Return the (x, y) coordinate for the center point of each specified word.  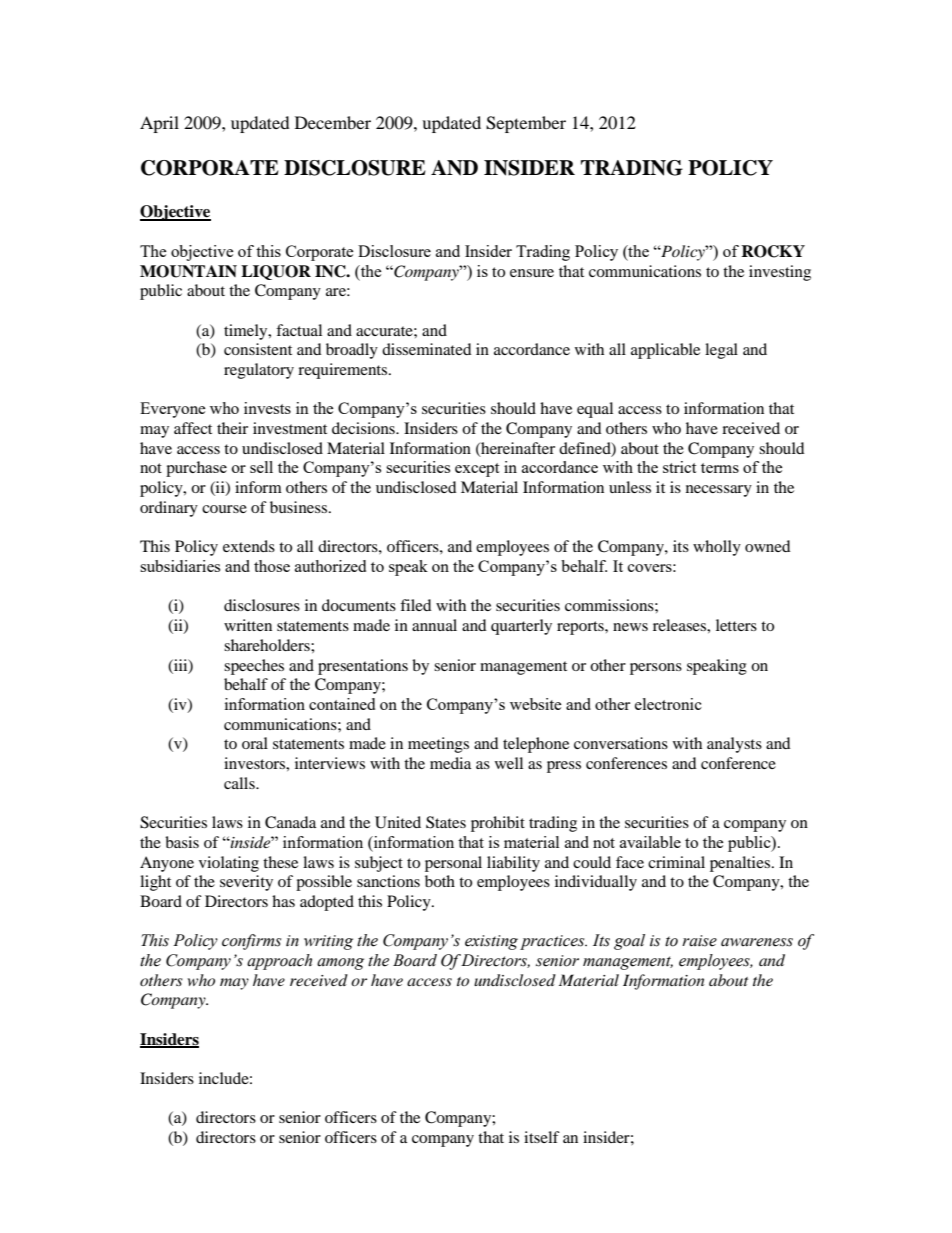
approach (279, 962)
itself (542, 1137)
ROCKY (773, 251)
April (159, 124)
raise (699, 941)
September (526, 124)
